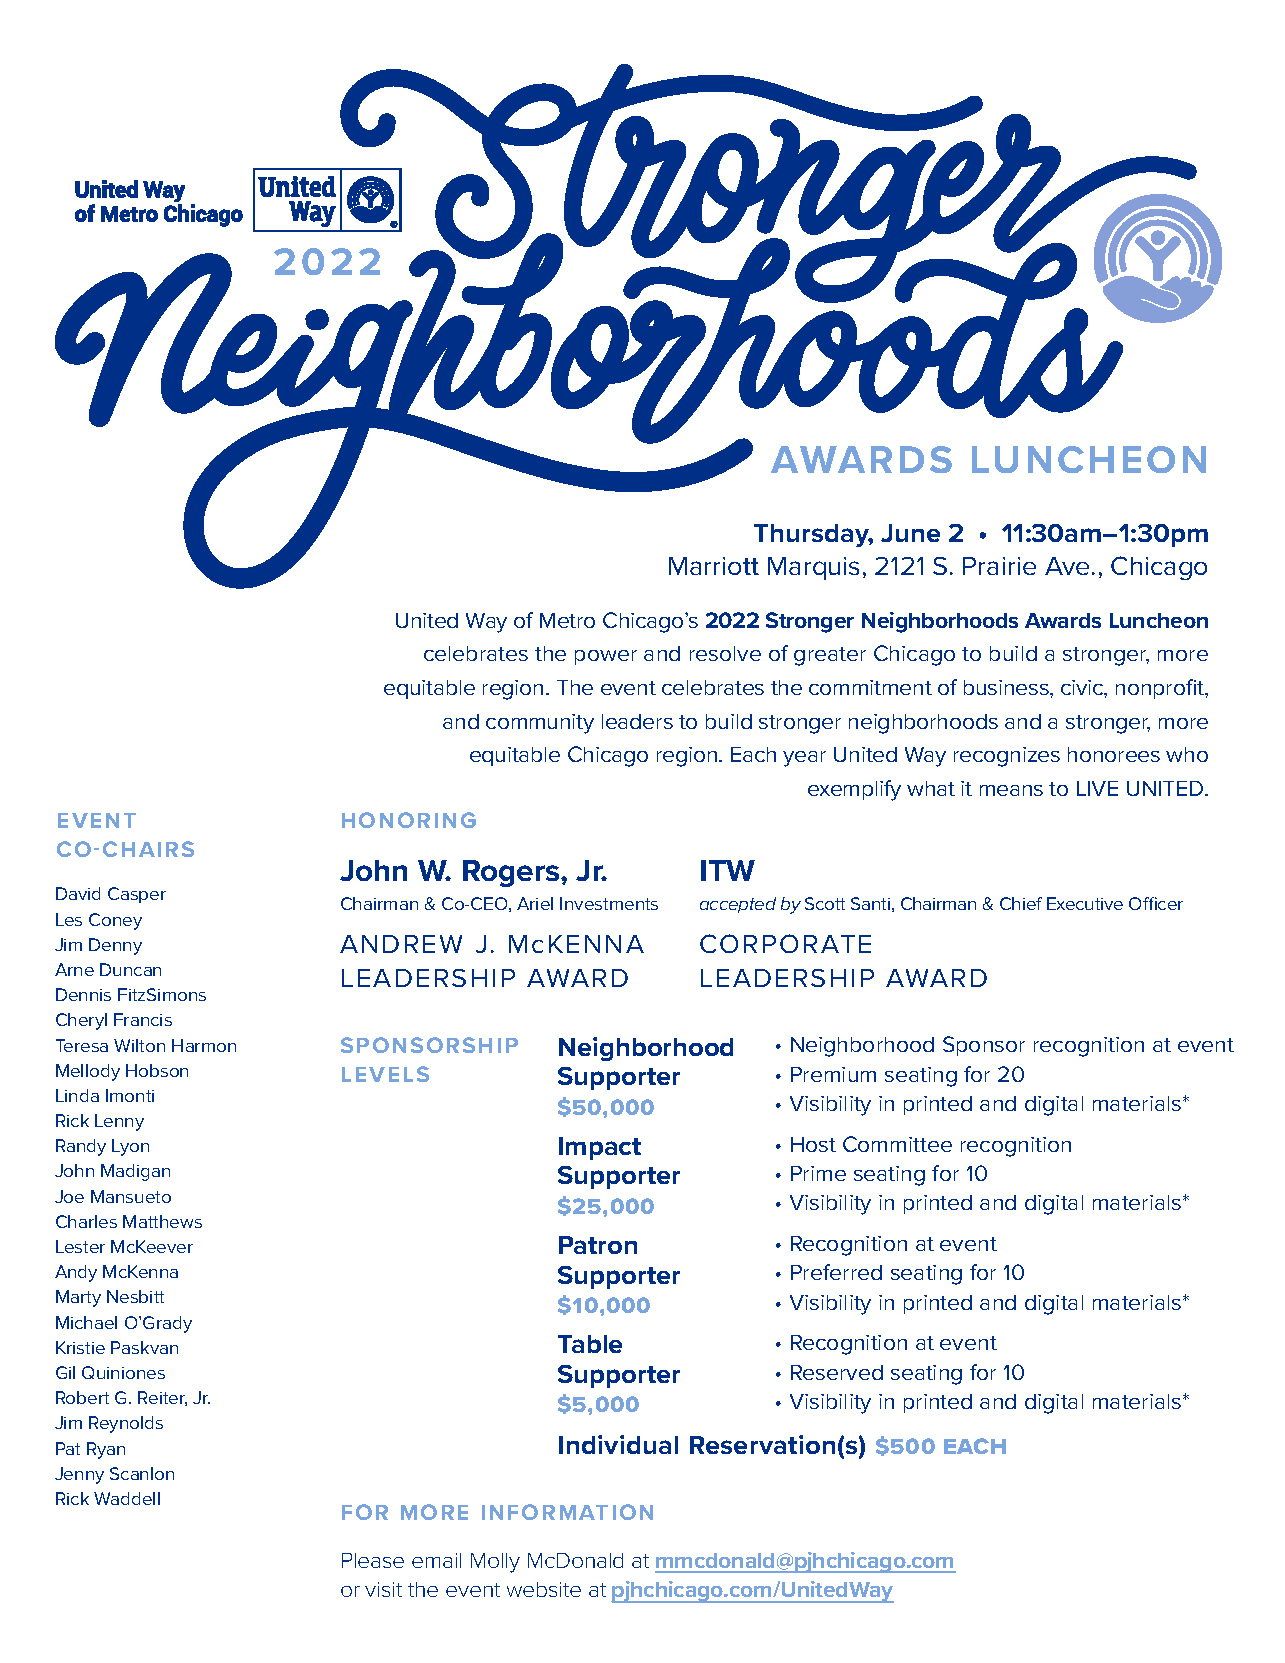 The width and height of the screenshot is (1285, 1663). I want to click on Rogers, so click(512, 873).
